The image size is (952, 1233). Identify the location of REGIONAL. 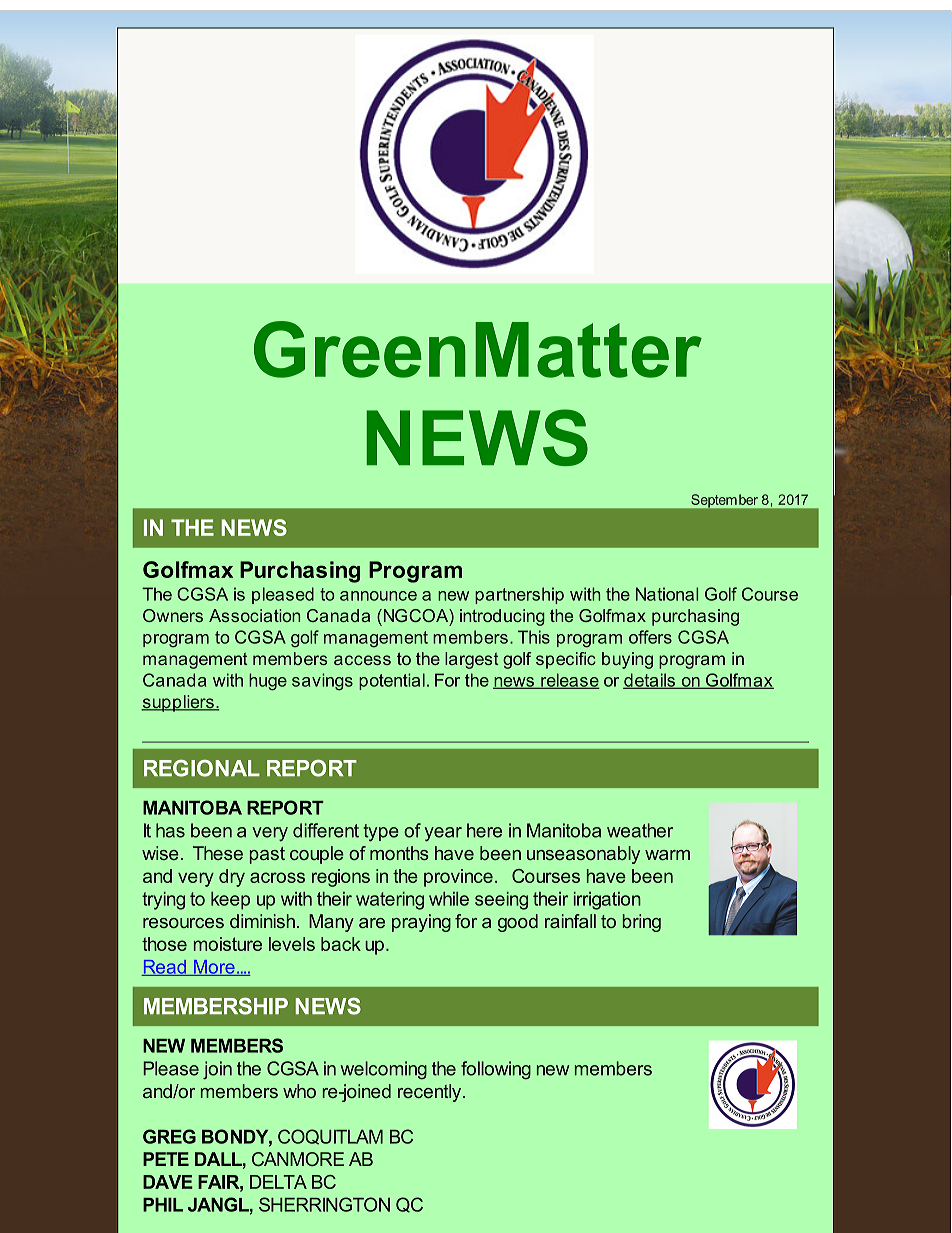
(202, 768).
